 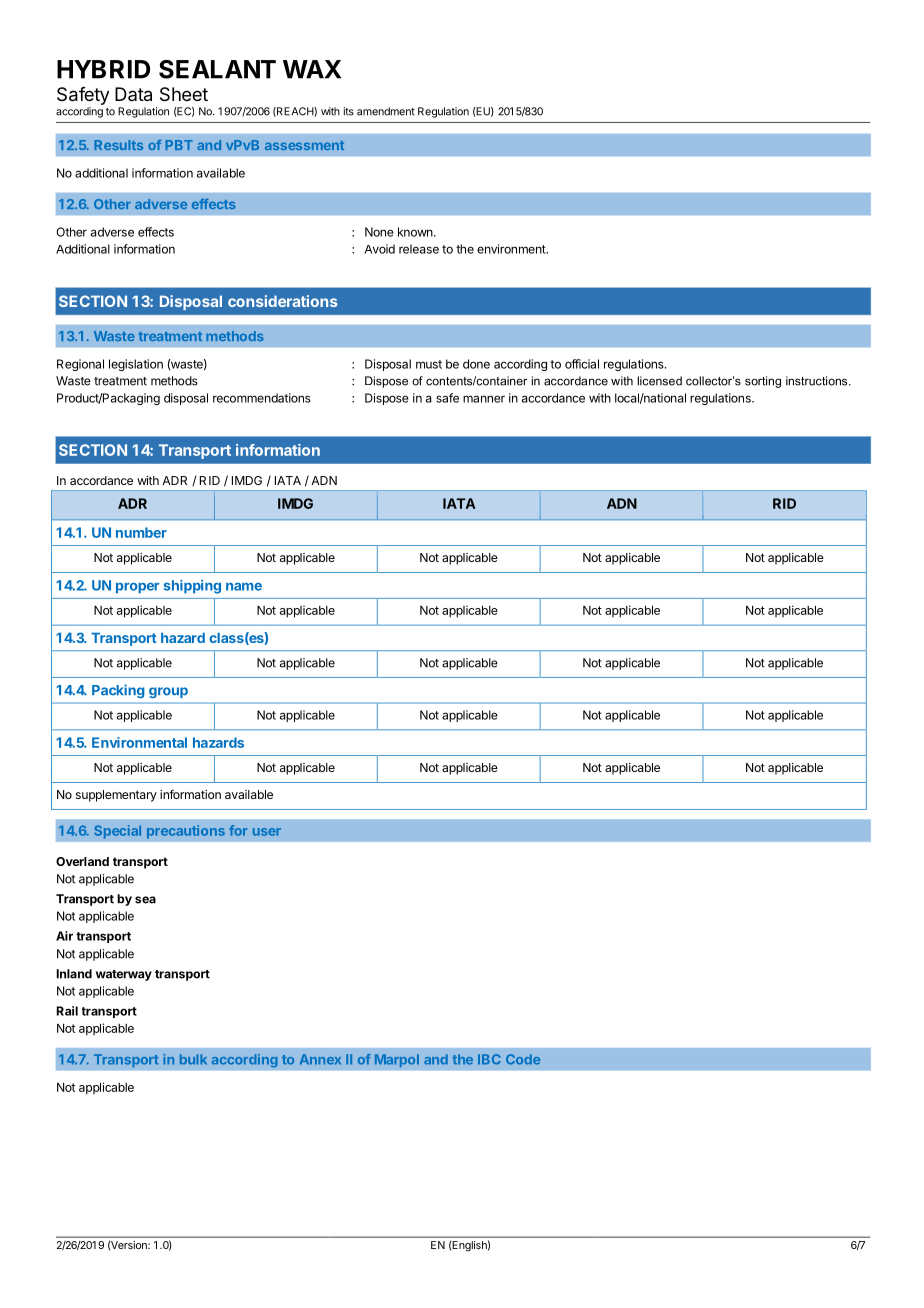 I want to click on proper, so click(x=137, y=588).
